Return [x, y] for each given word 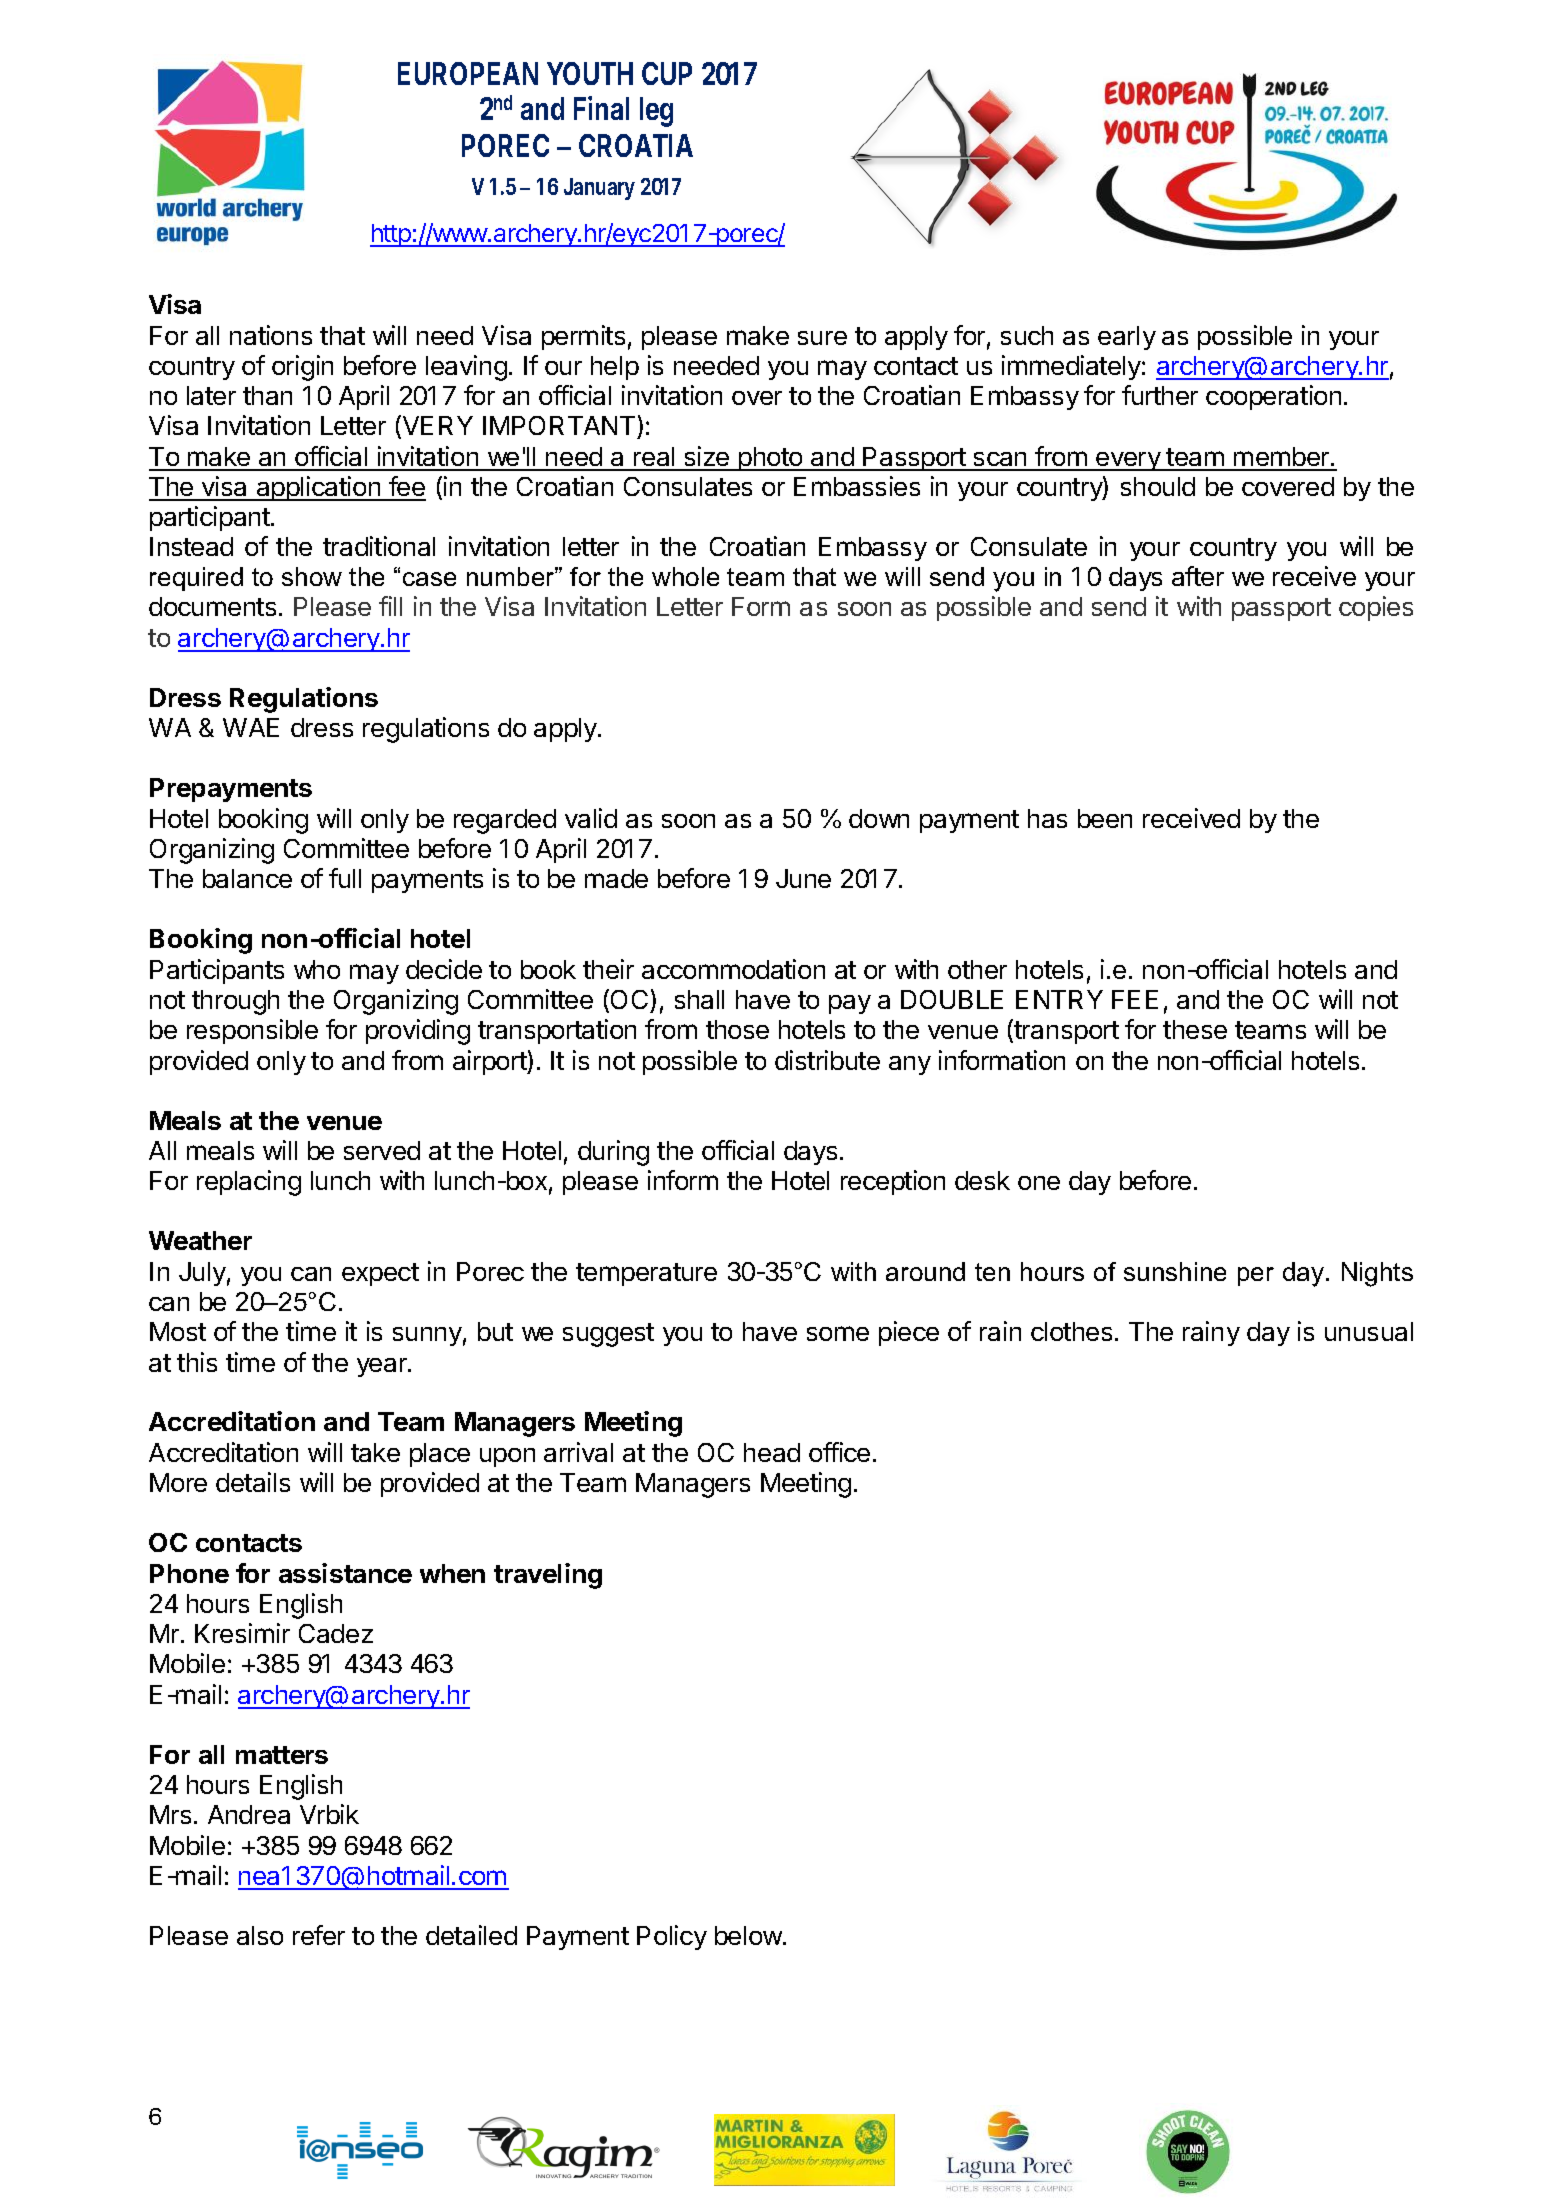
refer [319, 1935]
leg [656, 112]
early [1127, 338]
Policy [672, 1937]
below [749, 1935]
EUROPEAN [468, 73]
